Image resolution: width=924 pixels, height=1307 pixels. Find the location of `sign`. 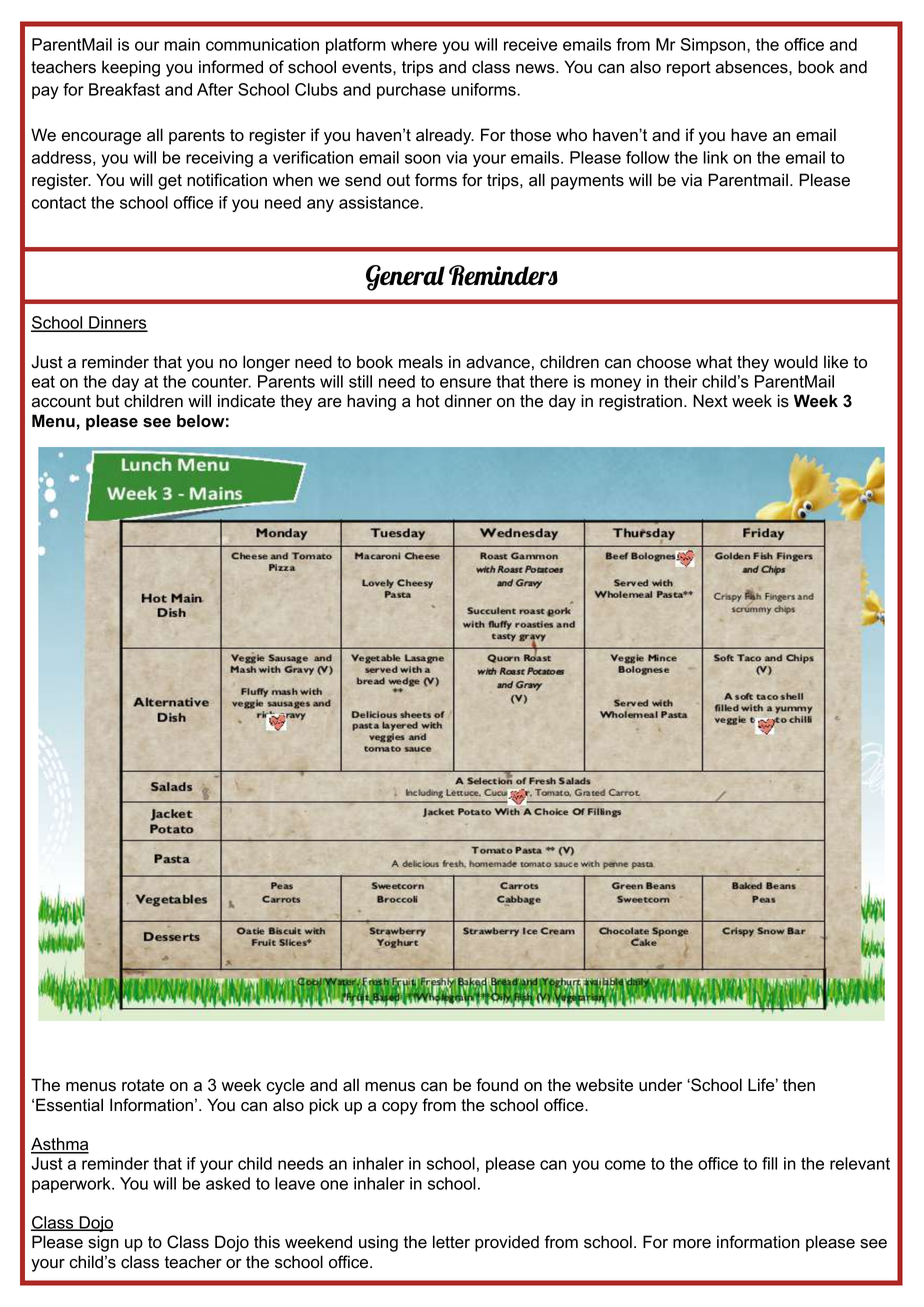

sign is located at coordinates (103, 1243).
